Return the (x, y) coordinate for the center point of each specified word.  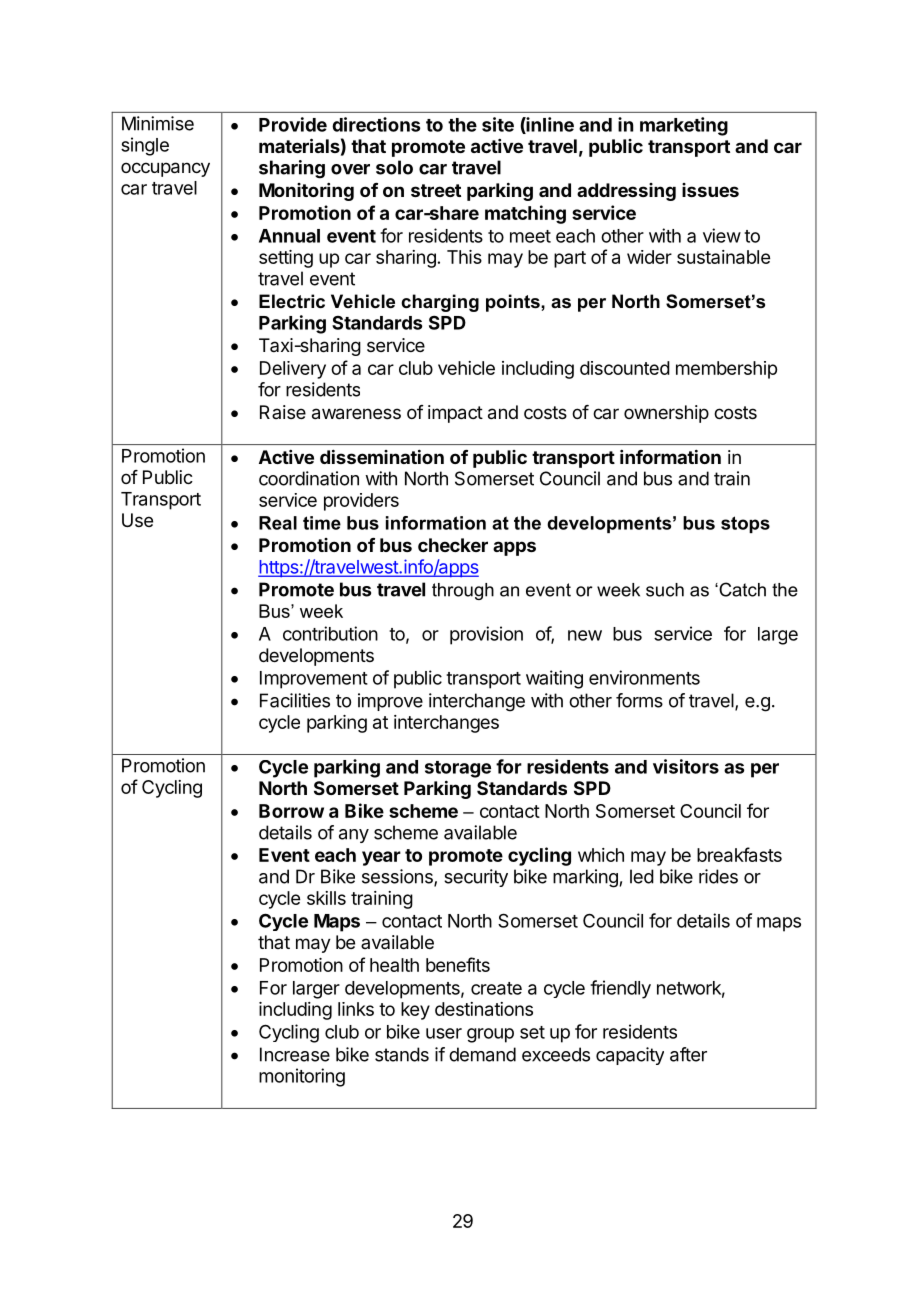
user (444, 1033)
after (688, 1054)
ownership (666, 414)
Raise (283, 412)
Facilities (295, 700)
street (436, 190)
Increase (295, 1054)
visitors (686, 766)
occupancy (165, 169)
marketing (684, 126)
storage (458, 769)
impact (455, 414)
